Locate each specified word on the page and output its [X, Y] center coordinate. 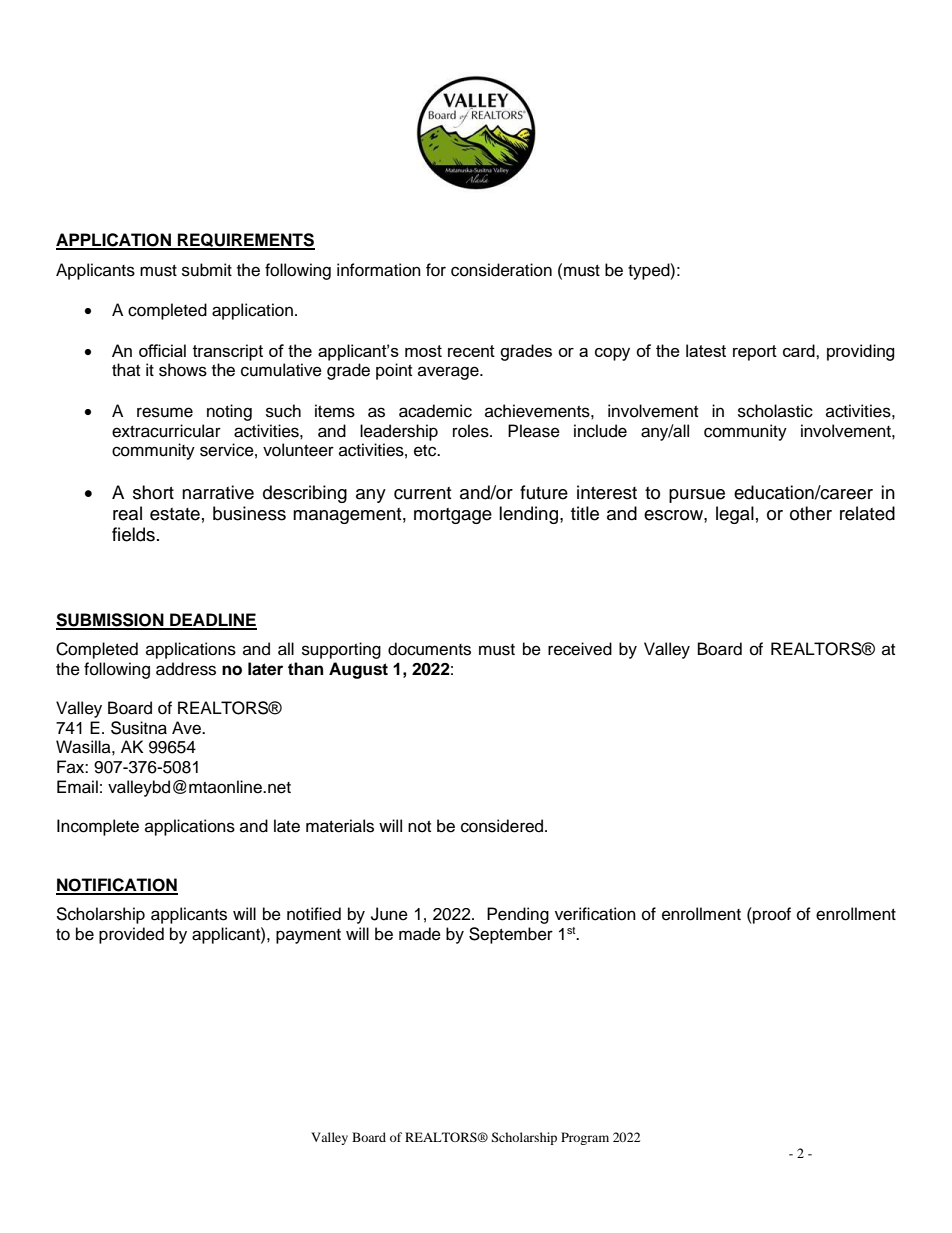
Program [585, 1138]
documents [429, 649]
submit [207, 270]
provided [131, 935]
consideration [501, 270]
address [186, 669]
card [800, 350]
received [580, 649]
